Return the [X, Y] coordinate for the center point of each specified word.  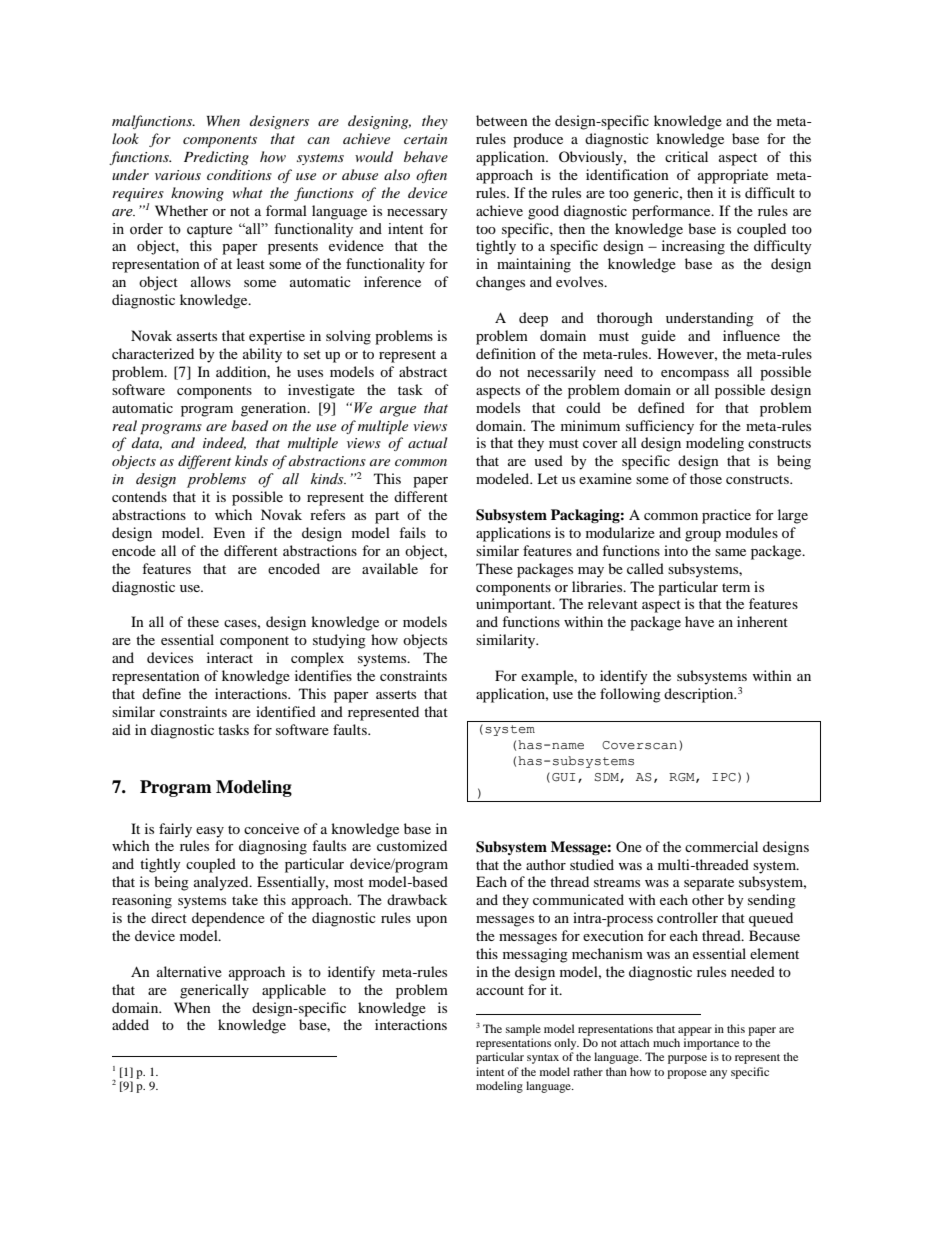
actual [428, 442]
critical [686, 156]
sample [523, 1030]
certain [425, 139]
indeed [224, 443]
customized [412, 845]
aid [121, 729]
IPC [724, 777]
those [706, 478]
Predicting [216, 158]
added [130, 1024]
